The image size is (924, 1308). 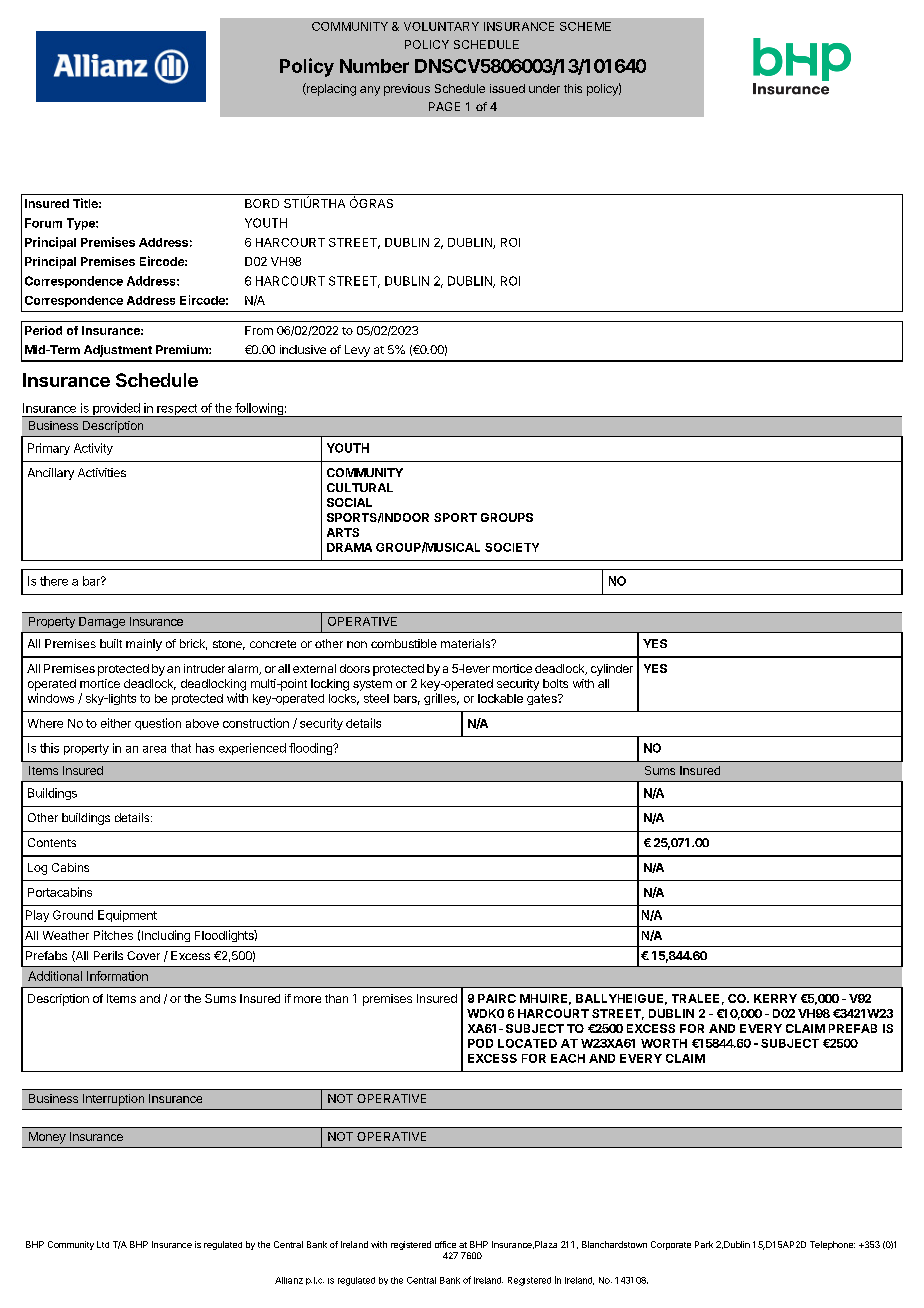 I want to click on office, so click(x=445, y=1244).
